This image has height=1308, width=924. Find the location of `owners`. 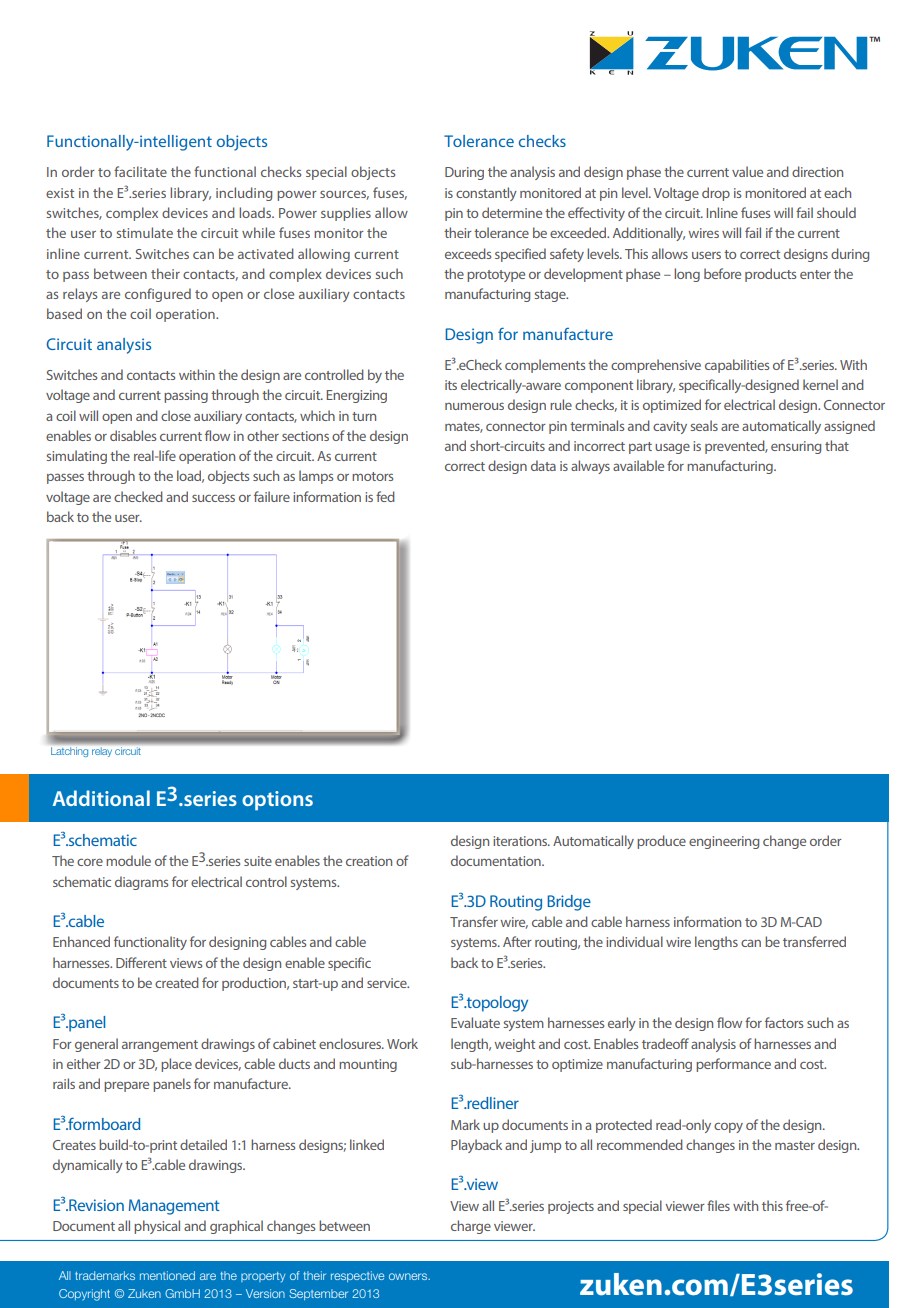

owners is located at coordinates (409, 1276).
